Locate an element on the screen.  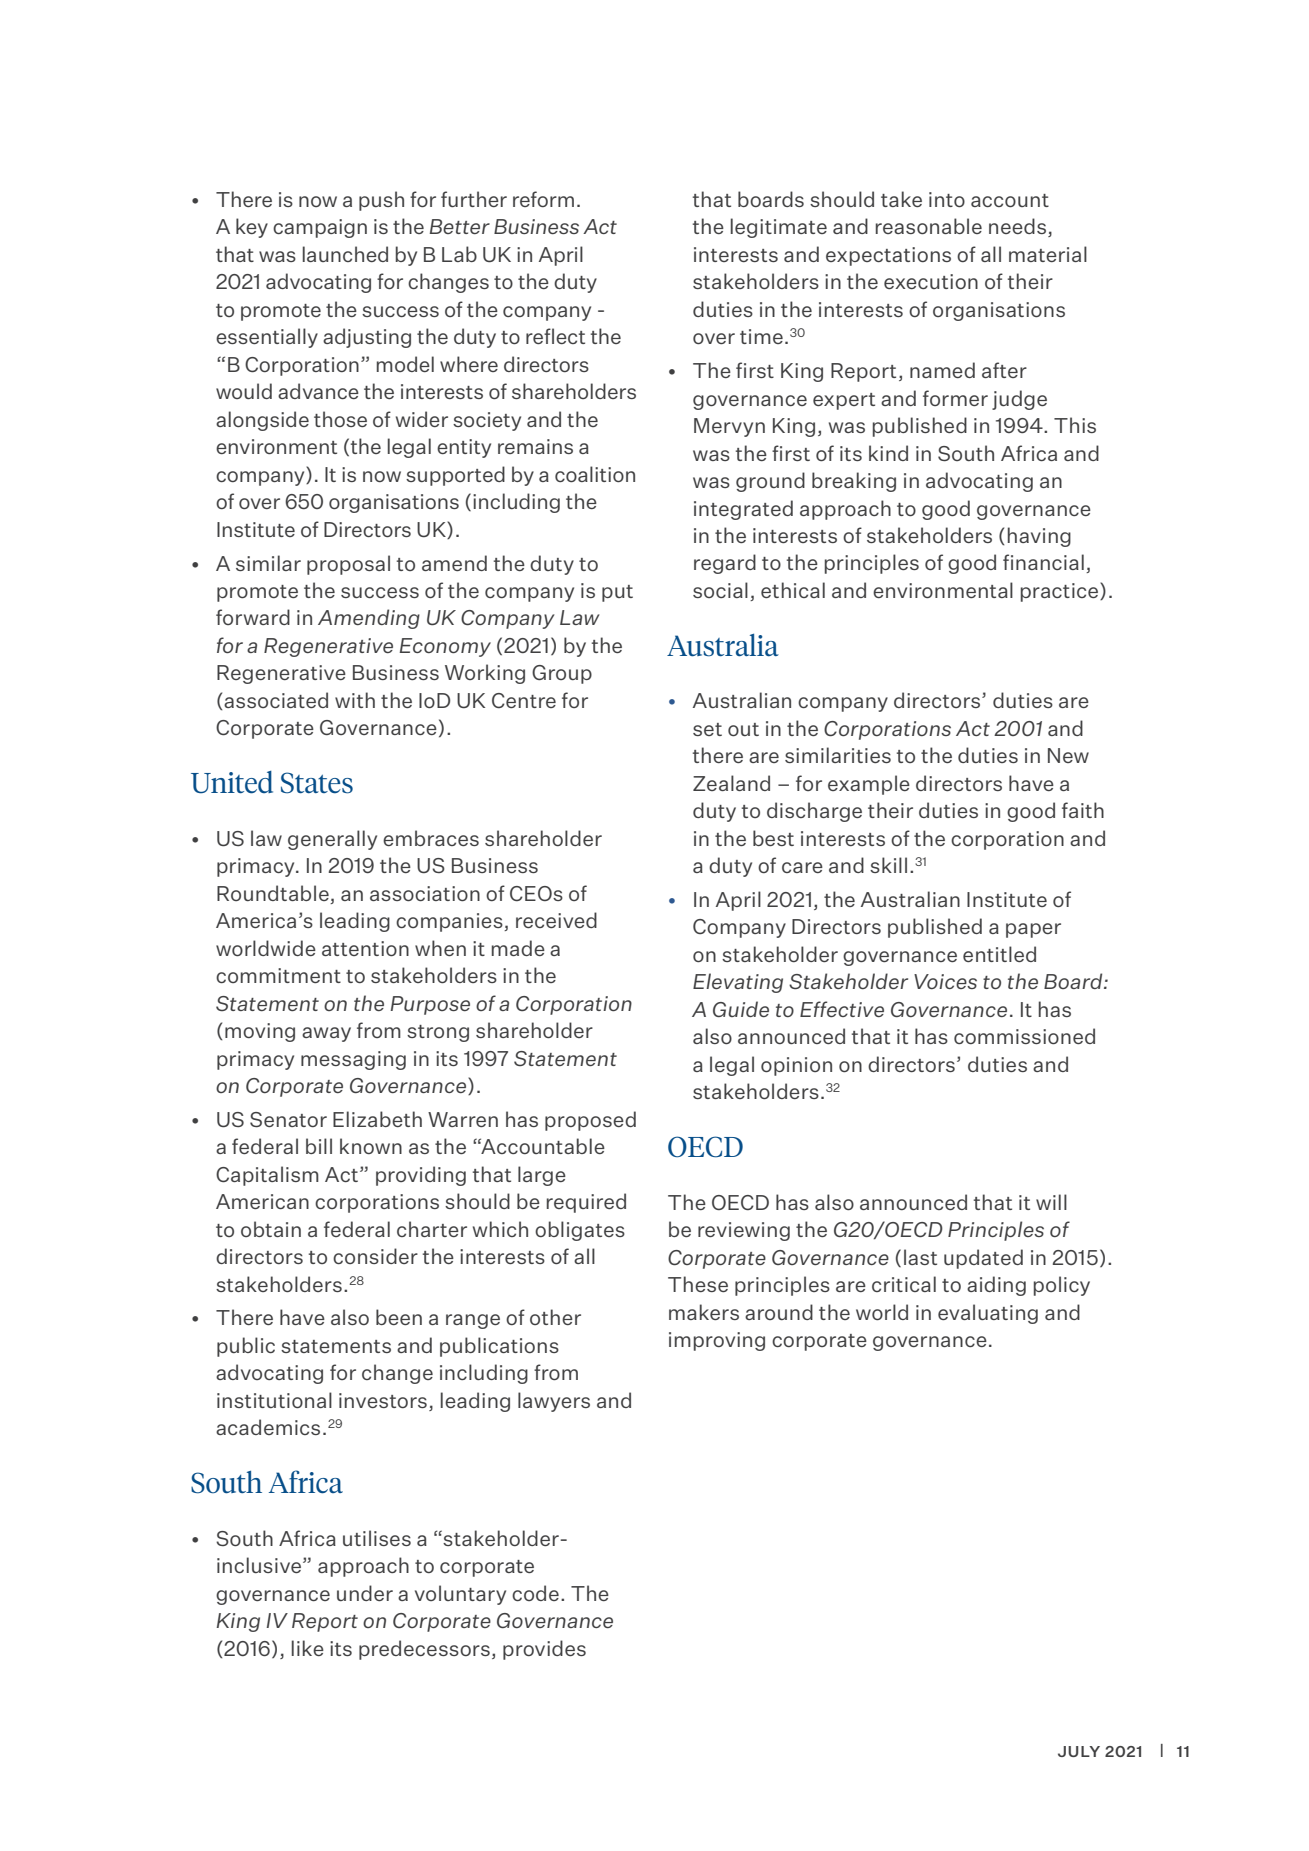
attention is located at coordinates (365, 948).
